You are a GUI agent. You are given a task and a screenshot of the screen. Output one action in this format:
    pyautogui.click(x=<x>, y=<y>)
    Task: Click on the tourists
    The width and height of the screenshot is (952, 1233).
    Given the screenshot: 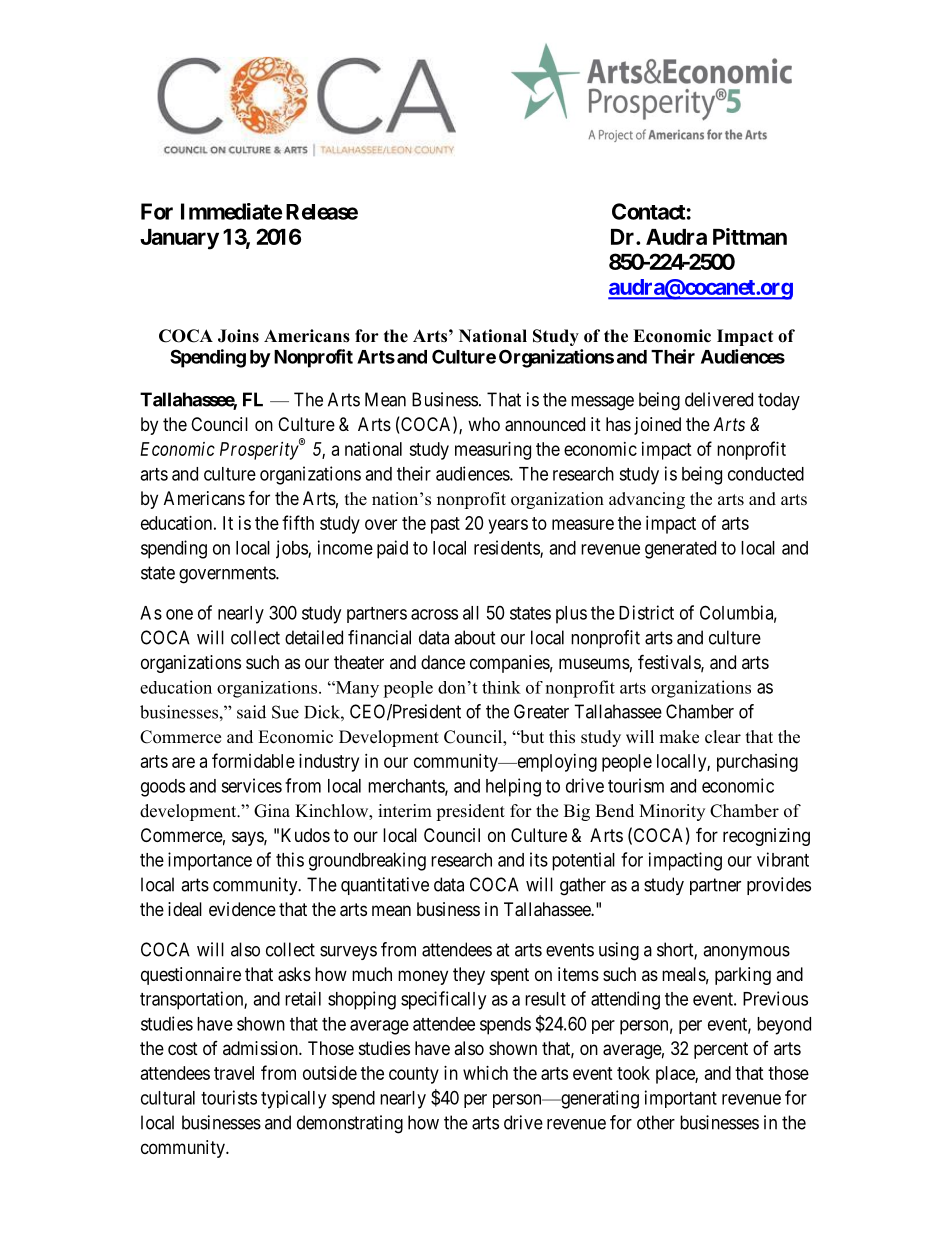 What is the action you would take?
    pyautogui.click(x=229, y=1097)
